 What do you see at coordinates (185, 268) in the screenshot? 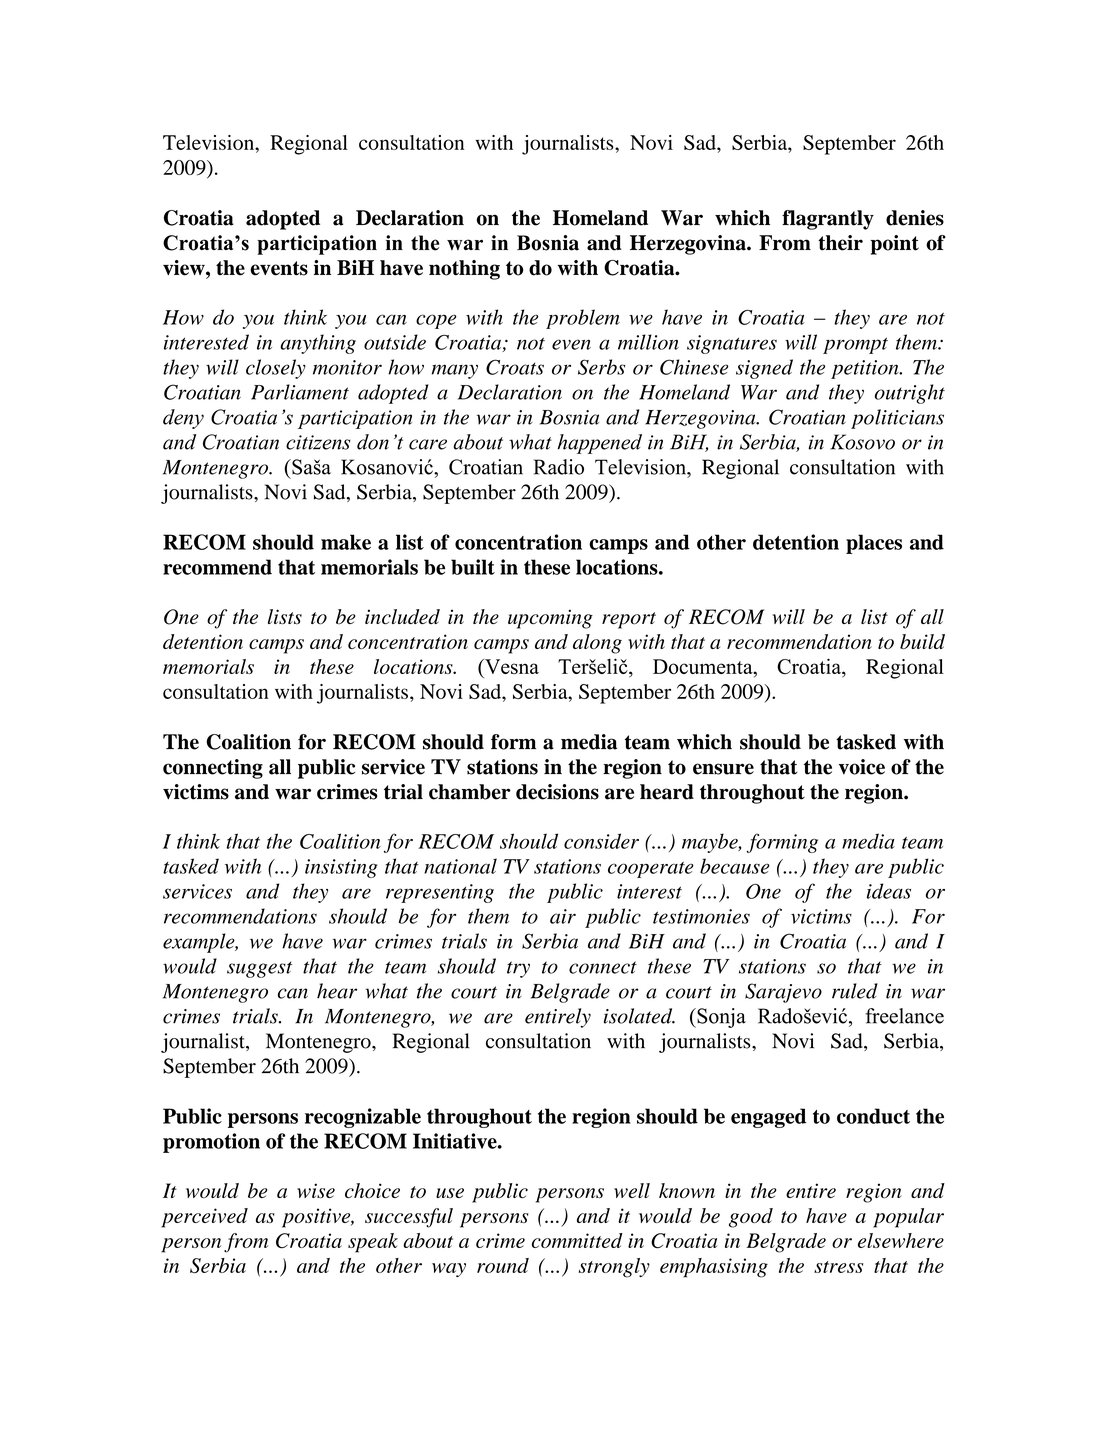
I see `view` at bounding box center [185, 268].
